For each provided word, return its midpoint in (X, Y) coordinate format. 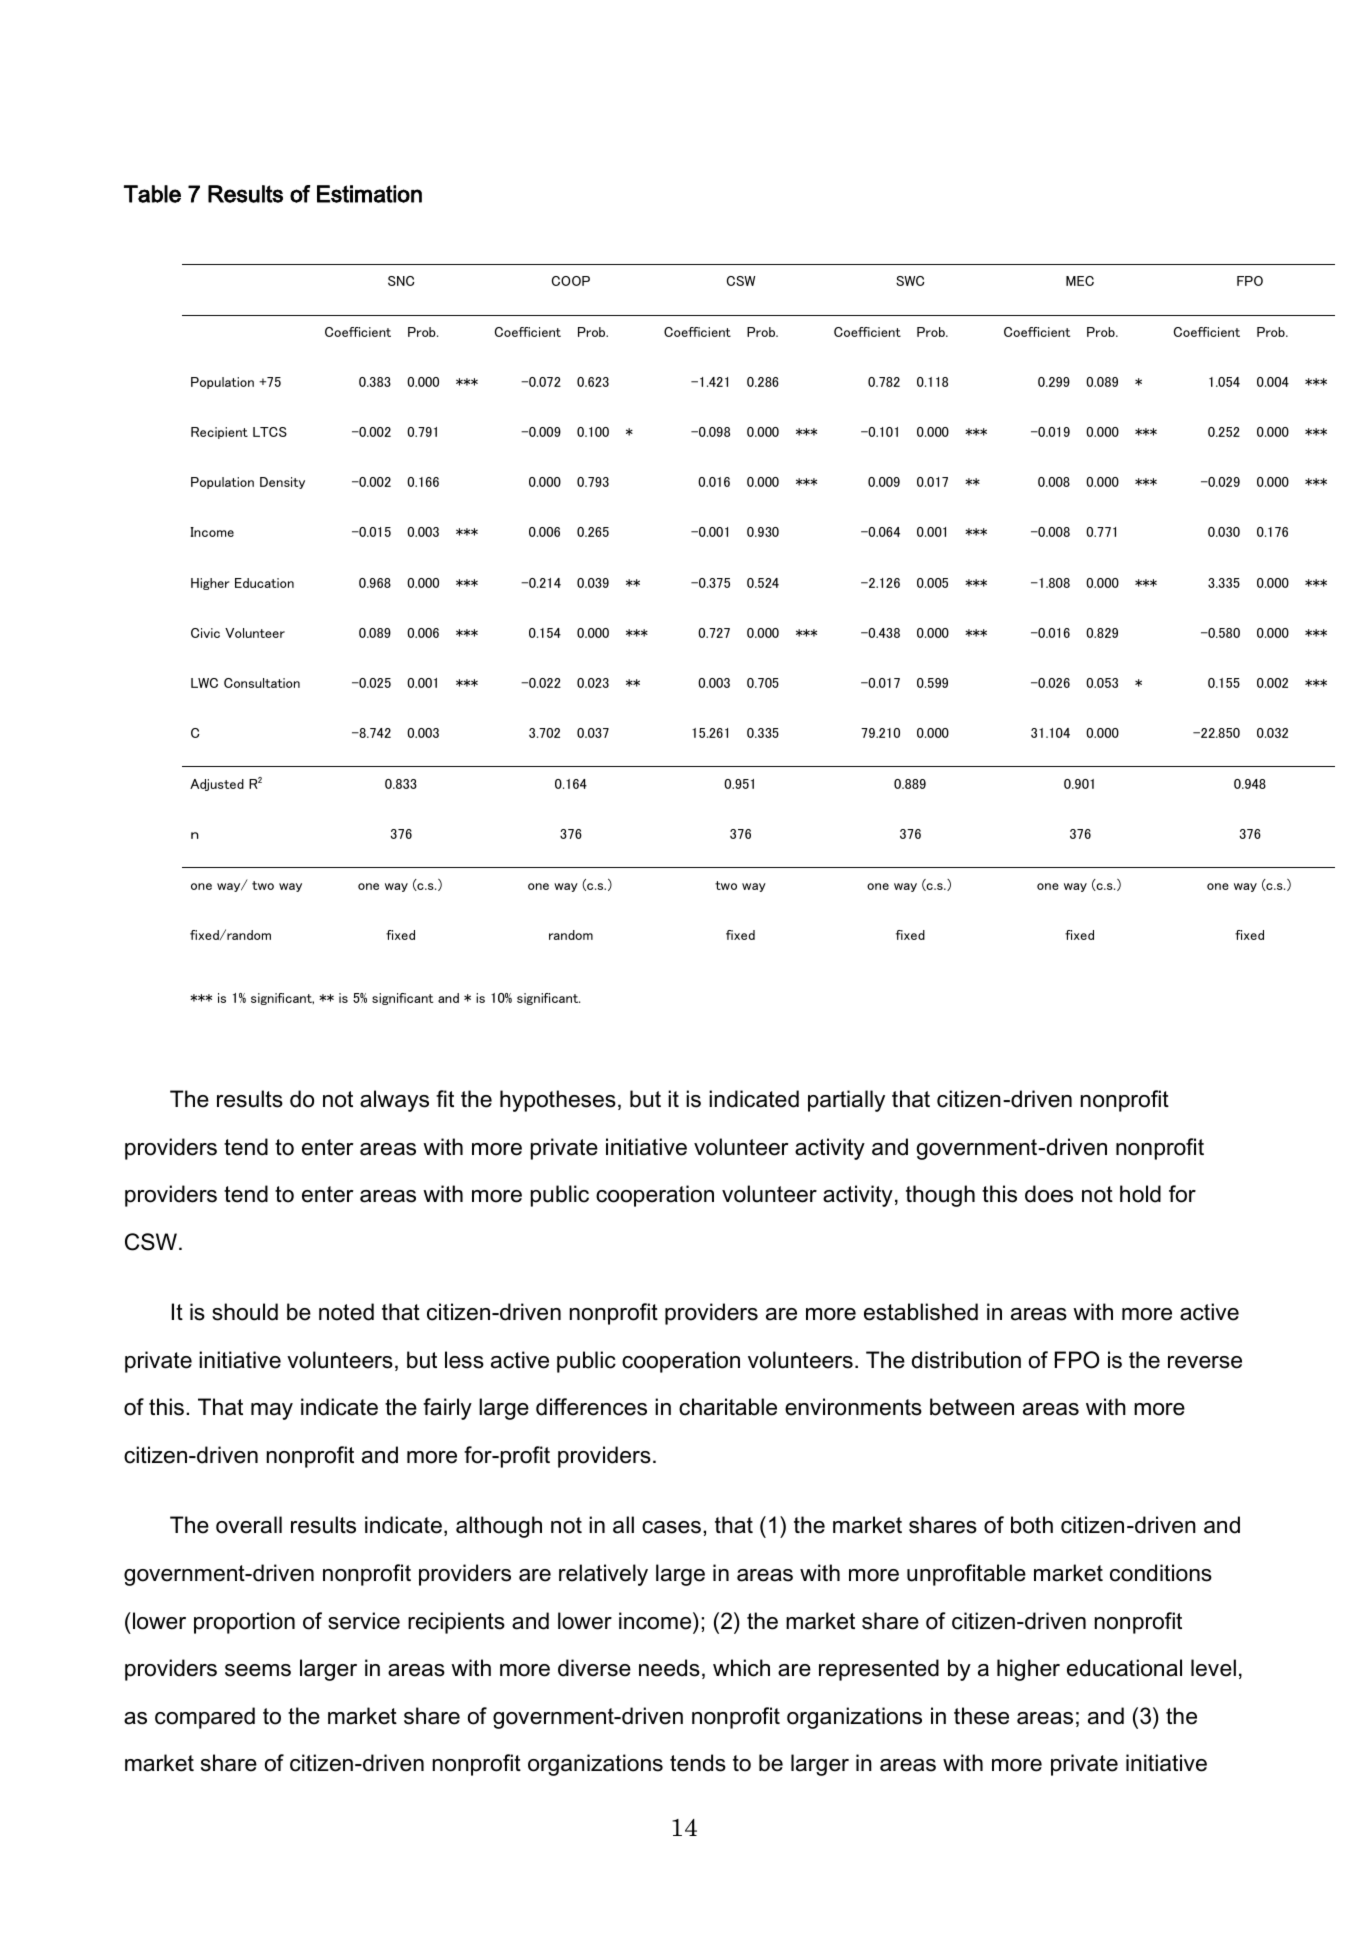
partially (846, 1101)
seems (258, 1670)
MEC (1080, 281)
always (394, 1101)
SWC (910, 281)
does (1049, 1194)
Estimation (369, 194)
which (741, 1668)
